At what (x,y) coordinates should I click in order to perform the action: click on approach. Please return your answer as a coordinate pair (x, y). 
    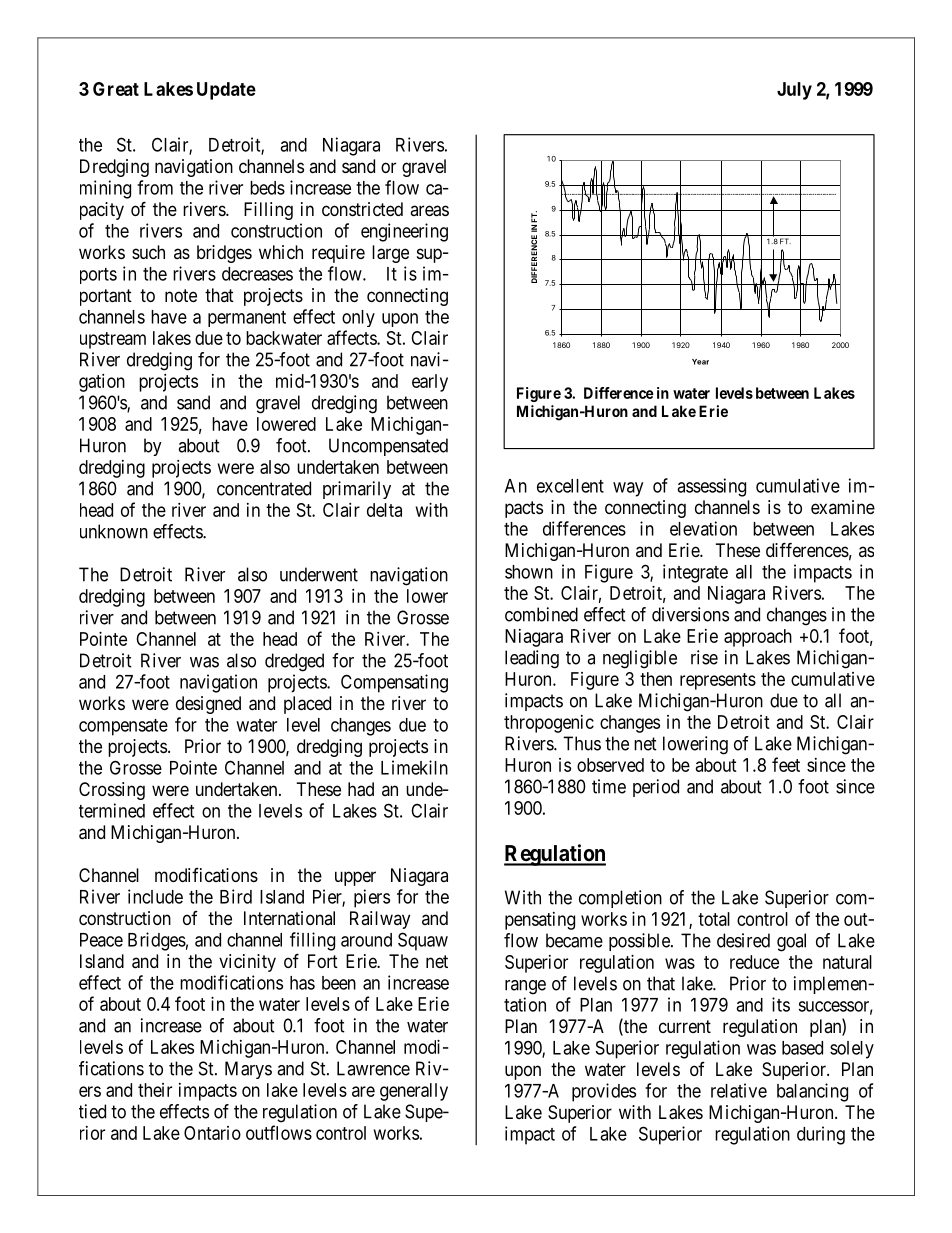
    Looking at the image, I should click on (758, 638).
